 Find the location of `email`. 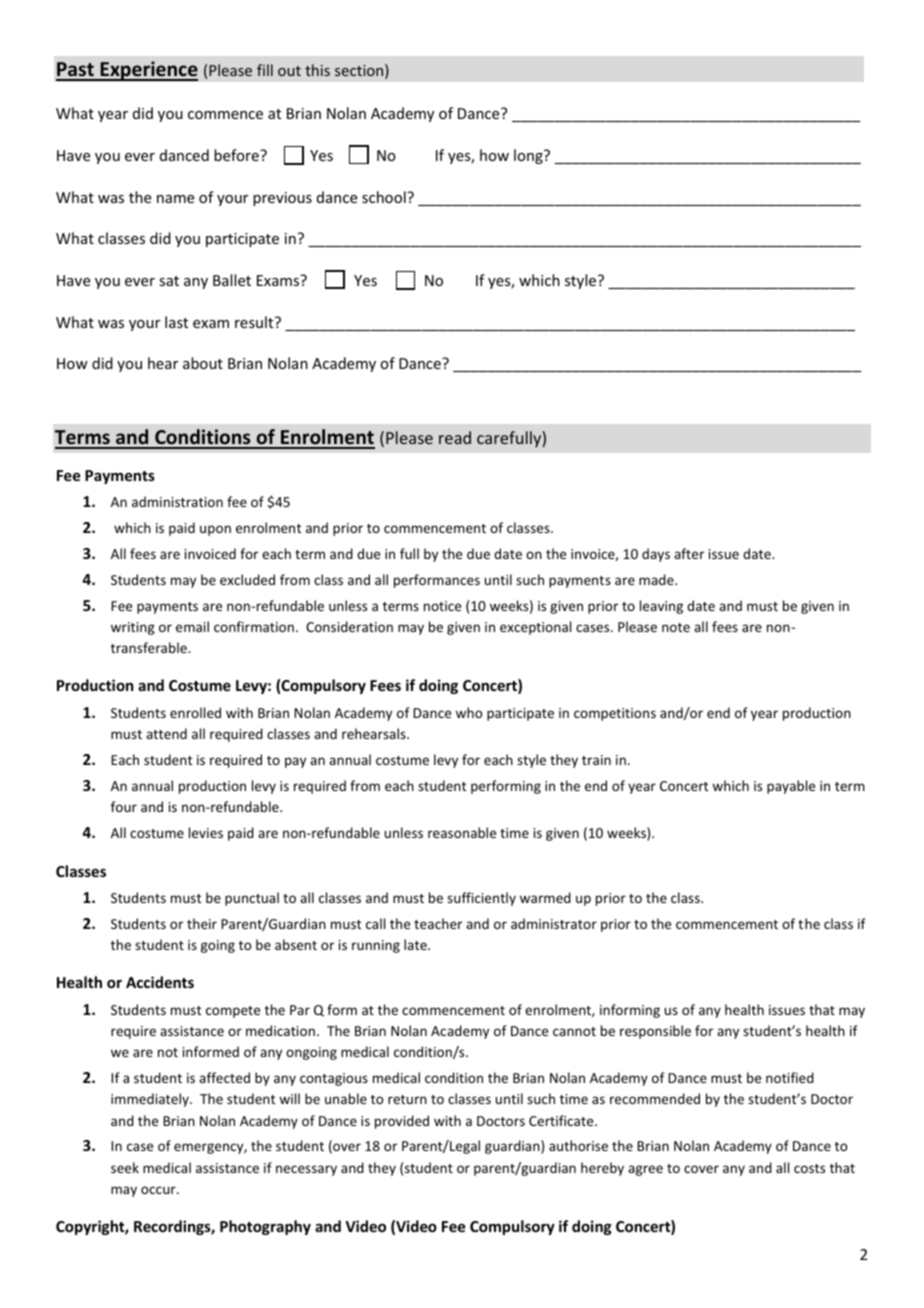

email is located at coordinates (192, 626).
